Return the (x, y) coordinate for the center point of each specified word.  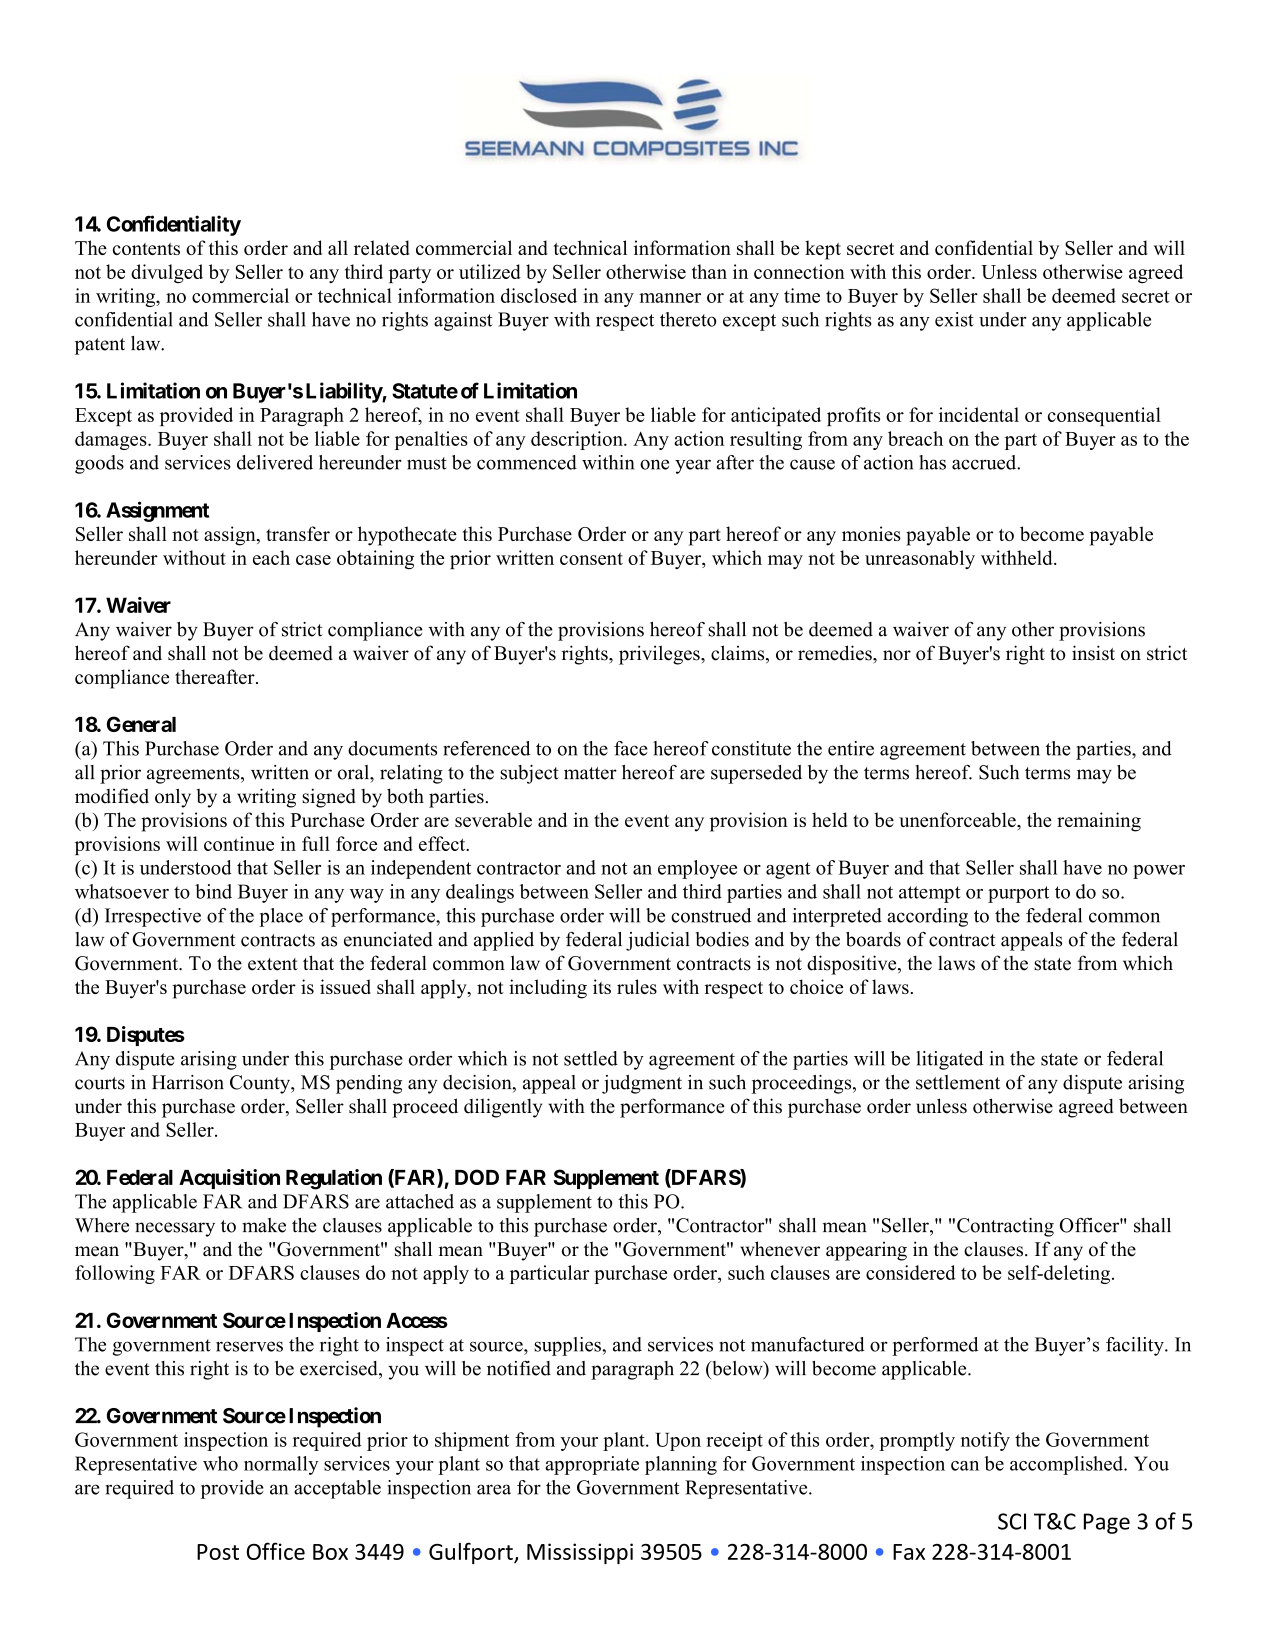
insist (1093, 653)
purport (1018, 894)
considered (911, 1272)
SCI (1012, 1521)
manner (670, 298)
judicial (658, 941)
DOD (477, 1177)
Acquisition (229, 1179)
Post (218, 1552)
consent (591, 558)
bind (213, 891)
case (313, 560)
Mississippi (580, 1553)
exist (954, 319)
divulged (167, 273)
